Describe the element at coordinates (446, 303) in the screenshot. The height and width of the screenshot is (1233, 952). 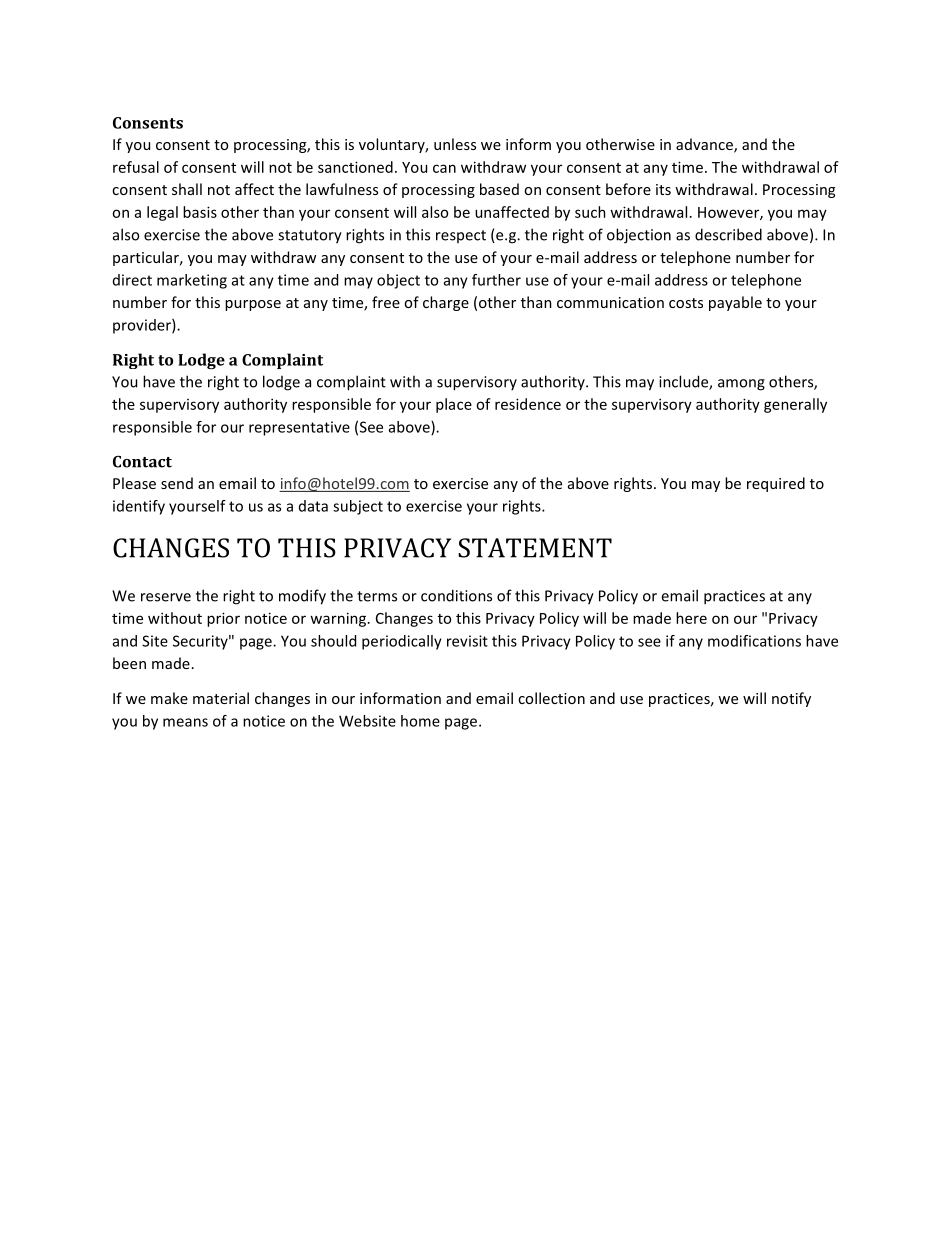
I see `charge` at that location.
